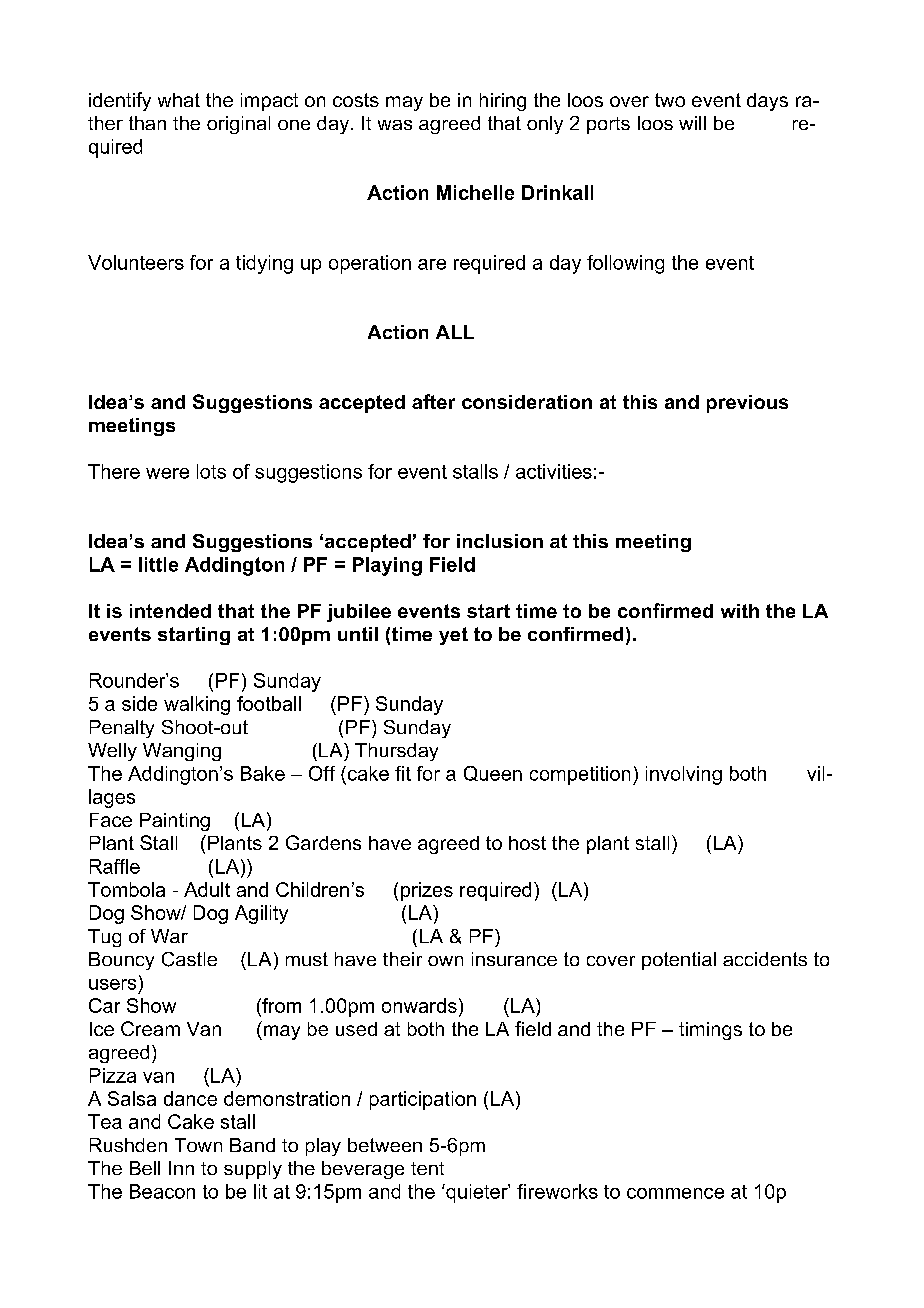 The height and width of the image is (1308, 924). What do you see at coordinates (179, 100) in the image?
I see `what` at bounding box center [179, 100].
